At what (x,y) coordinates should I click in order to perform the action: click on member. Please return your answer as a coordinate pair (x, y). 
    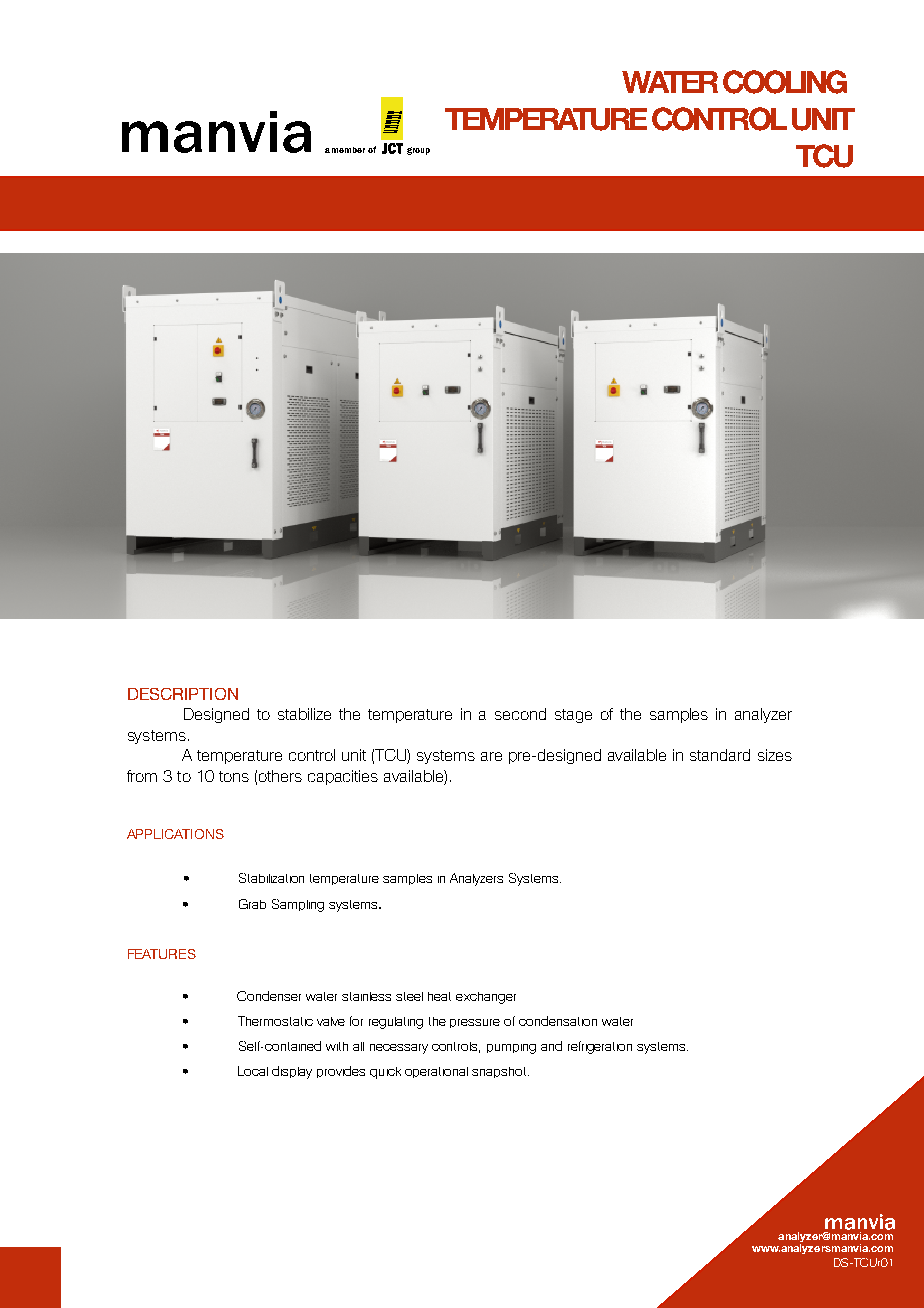
    Looking at the image, I should click on (348, 150).
